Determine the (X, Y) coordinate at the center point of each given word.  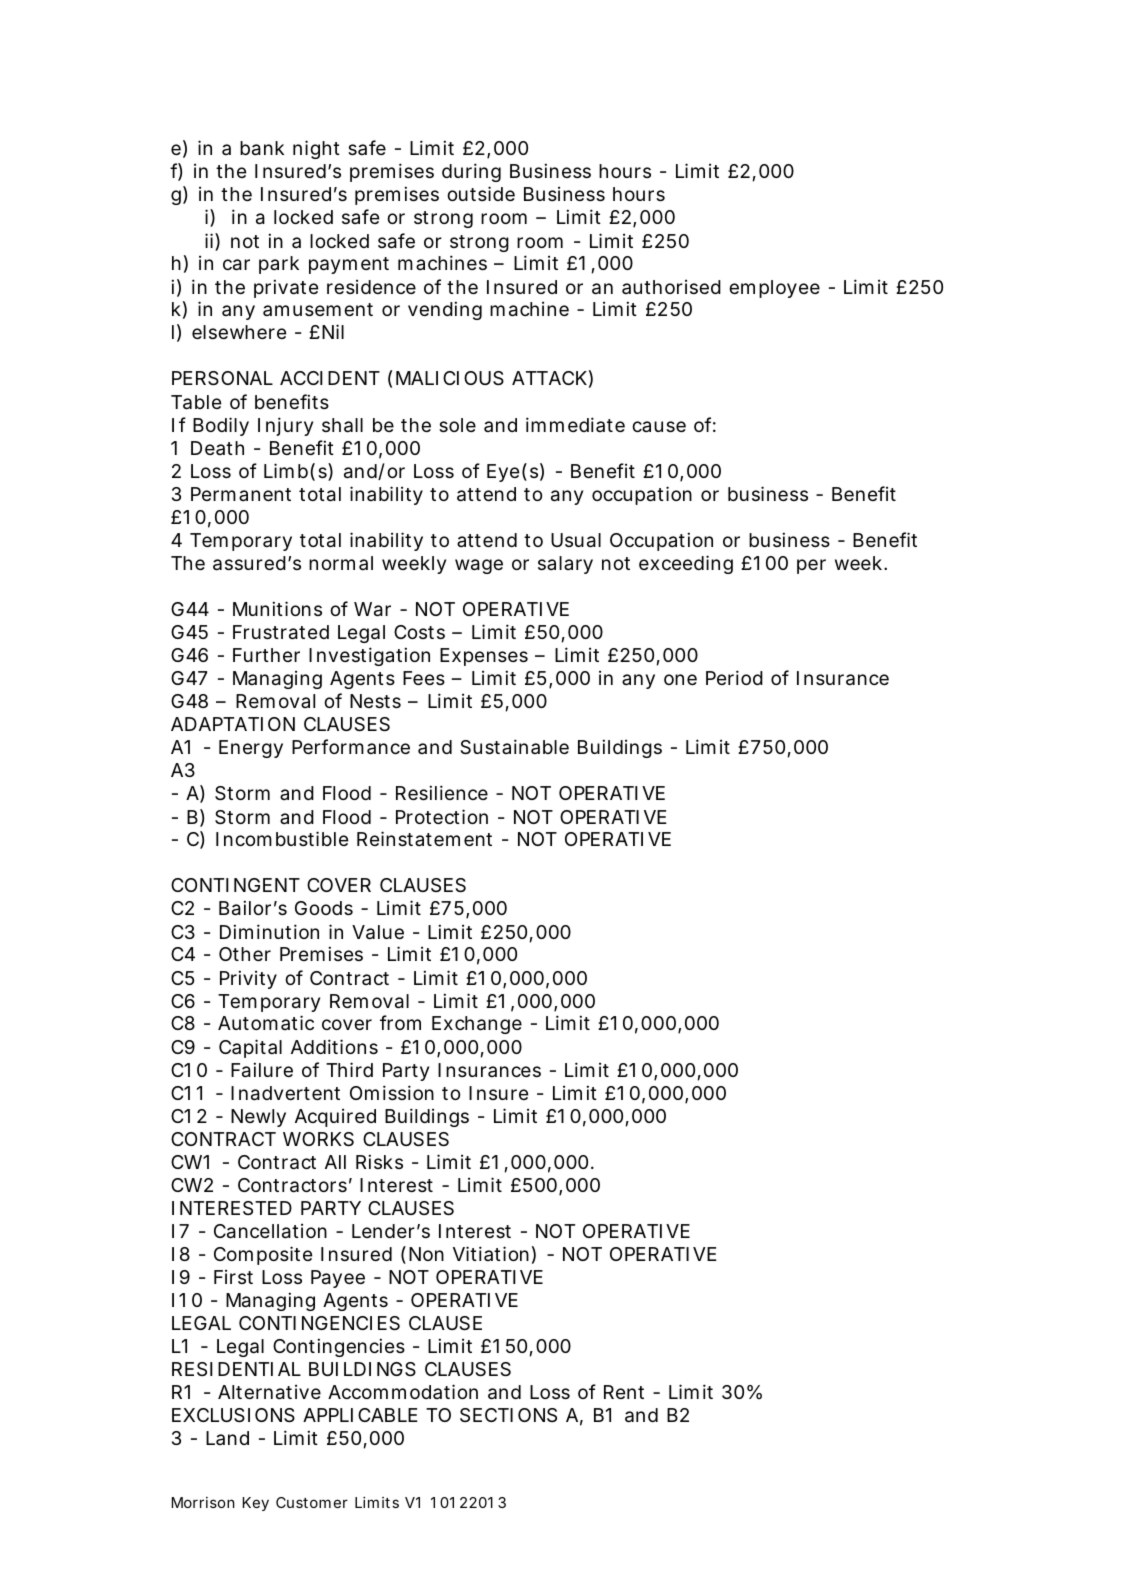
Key (256, 1504)
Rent (624, 1392)
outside (481, 193)
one (680, 679)
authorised (671, 287)
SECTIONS (508, 1415)
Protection (442, 816)
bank (262, 148)
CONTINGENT (235, 885)
